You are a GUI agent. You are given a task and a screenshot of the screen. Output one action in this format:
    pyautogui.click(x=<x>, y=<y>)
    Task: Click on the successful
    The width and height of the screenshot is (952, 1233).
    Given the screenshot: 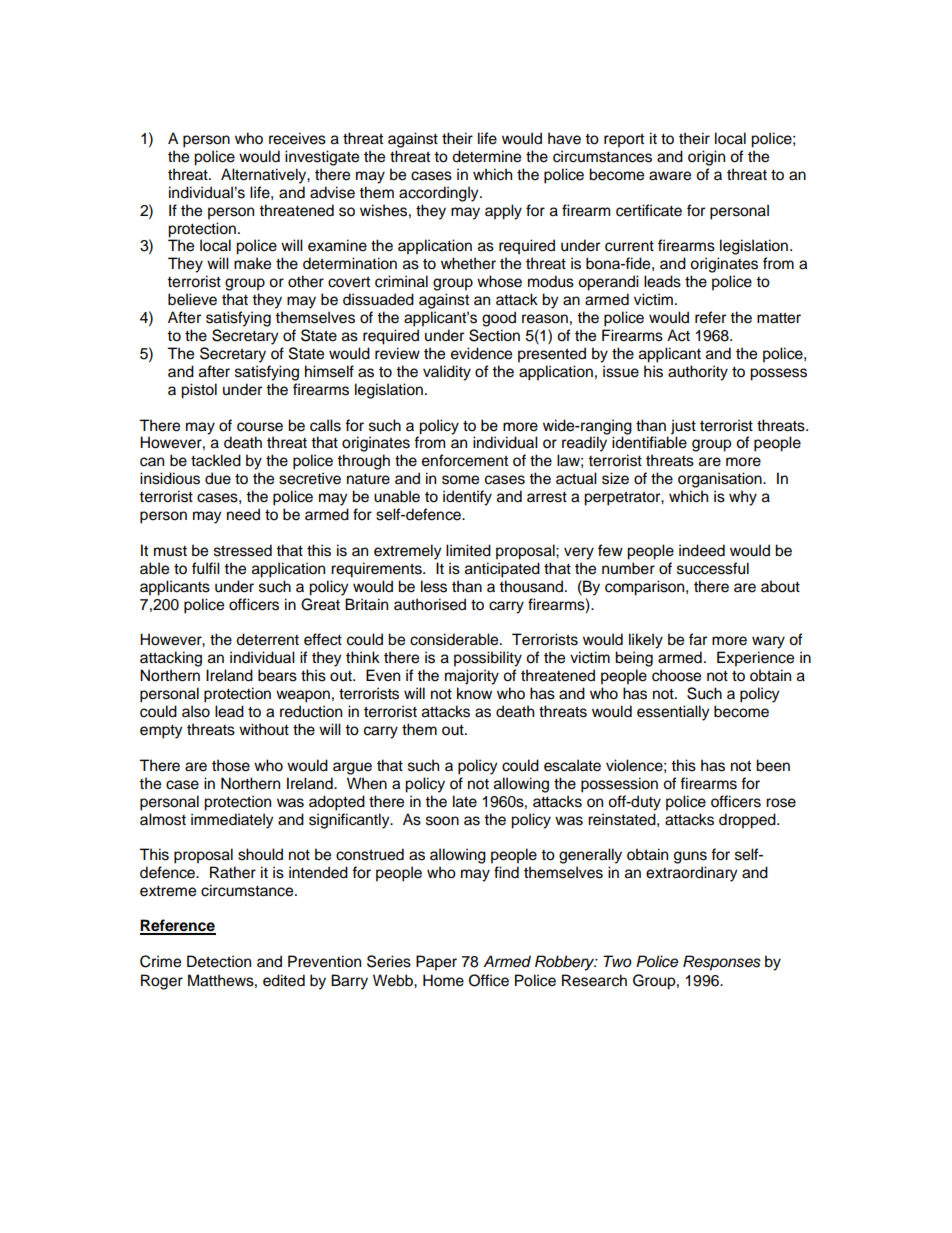 What is the action you would take?
    pyautogui.click(x=713, y=568)
